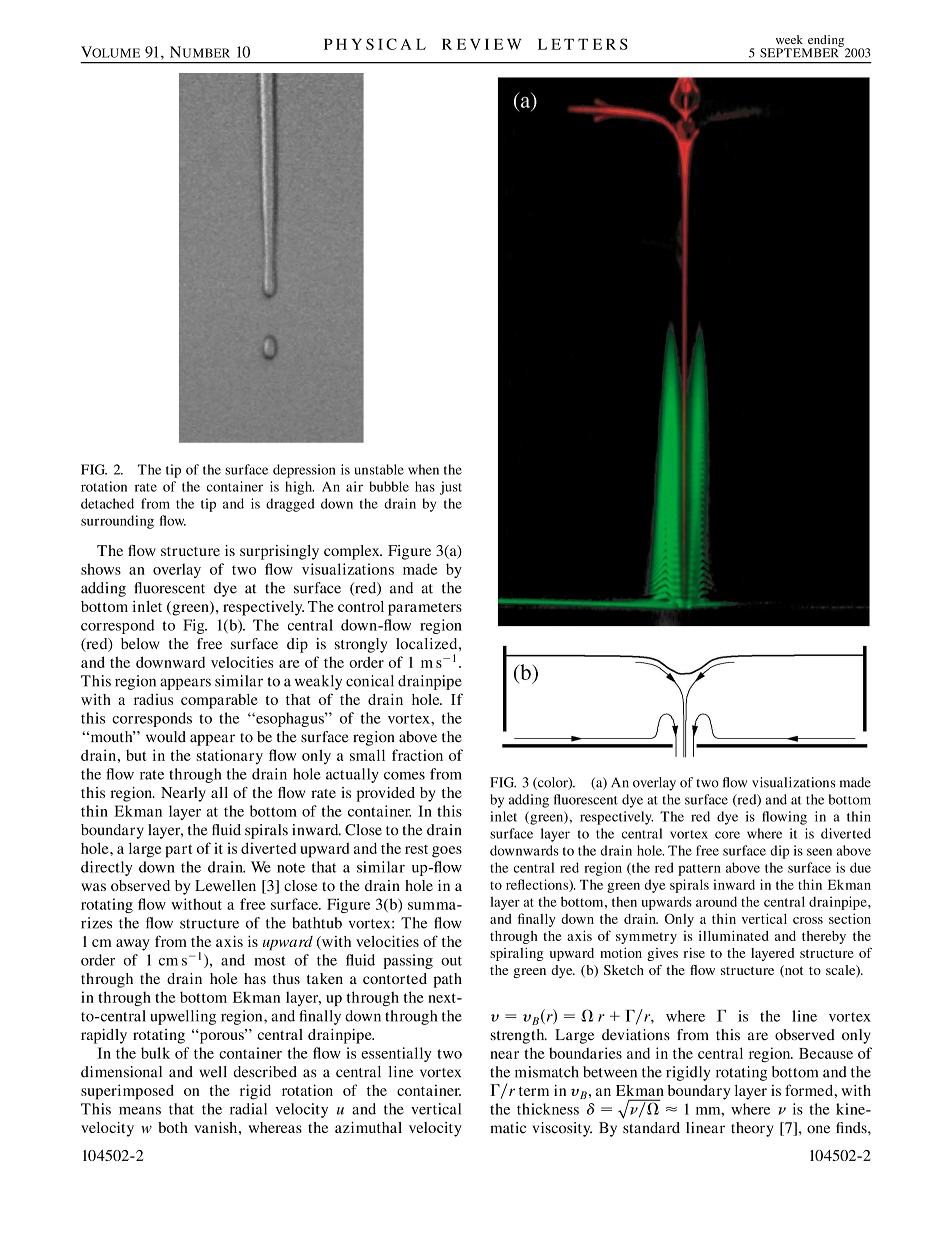 This page has height=1233, width=952. I want to click on core, so click(727, 835).
